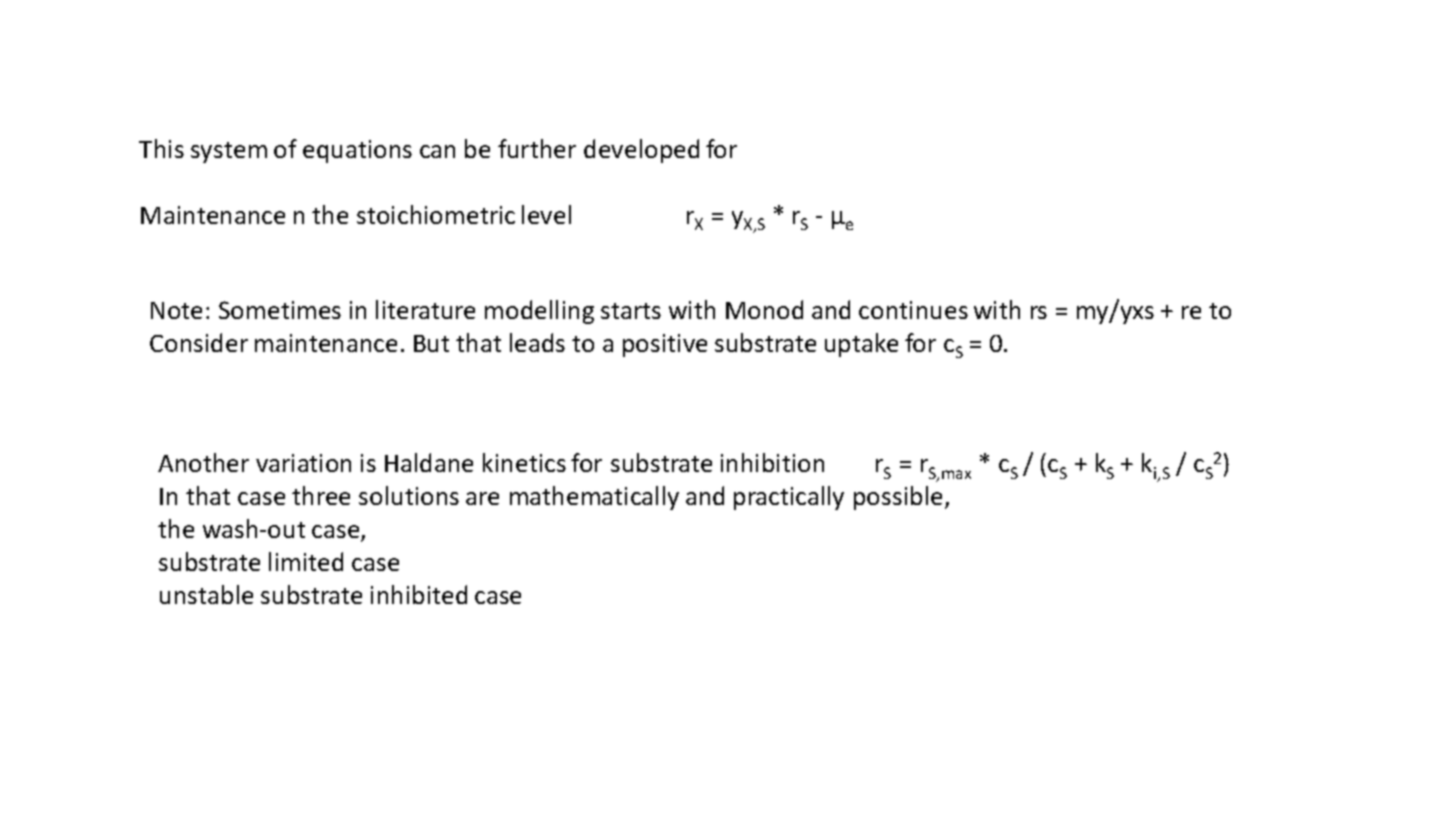 The image size is (1456, 819). I want to click on Sometimes, so click(280, 310).
